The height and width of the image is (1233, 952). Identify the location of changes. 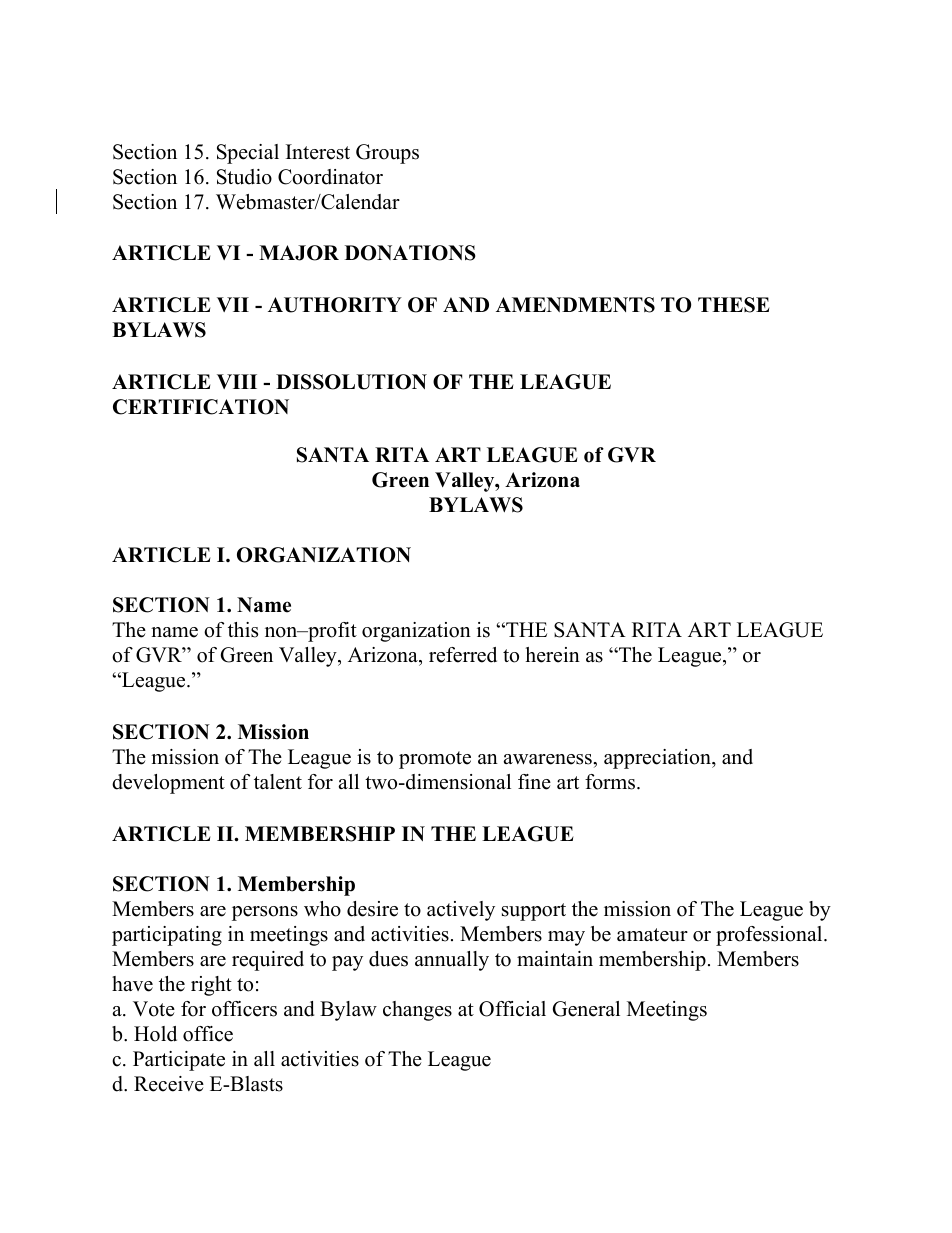
(417, 1011).
